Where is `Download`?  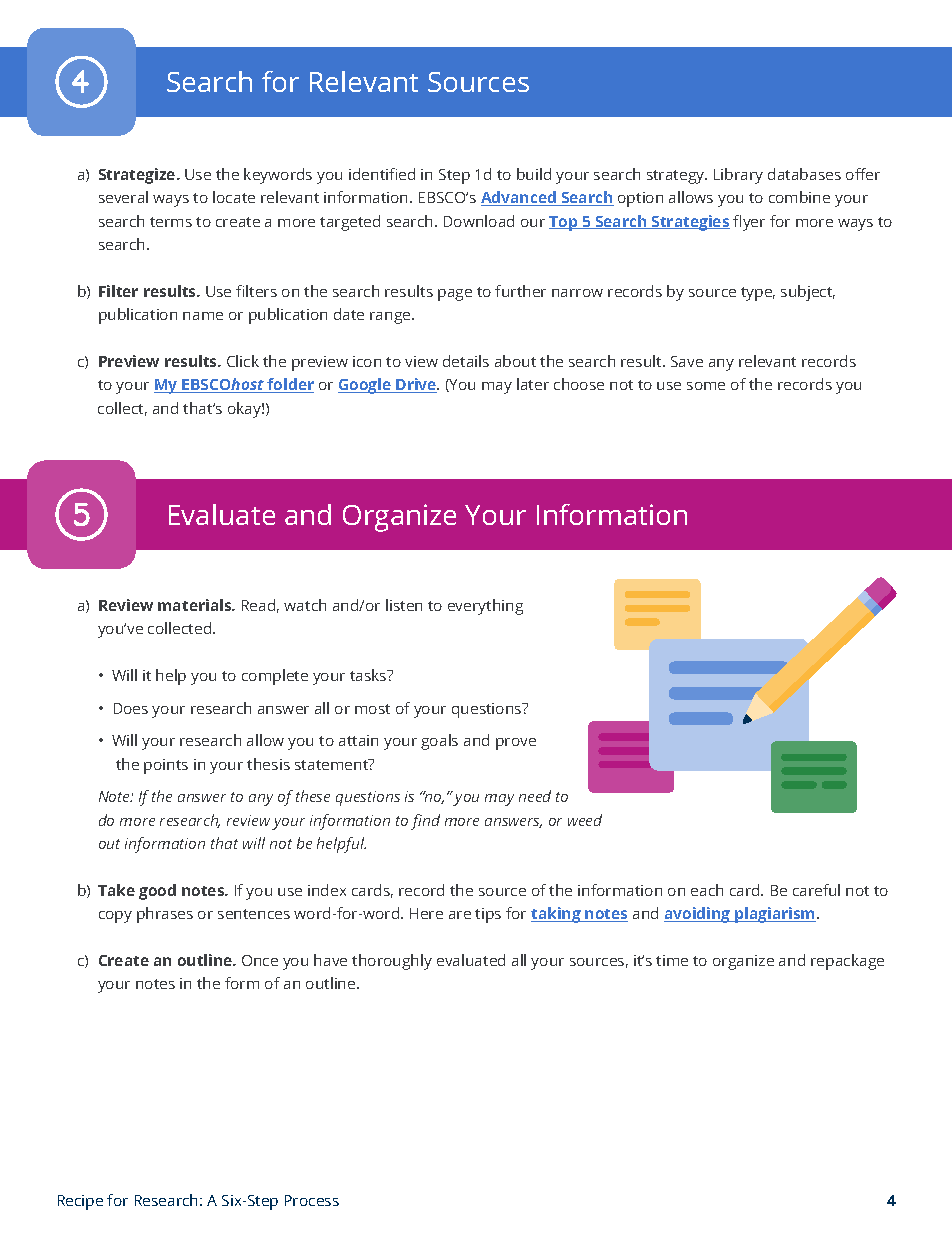
Download is located at coordinates (479, 221).
